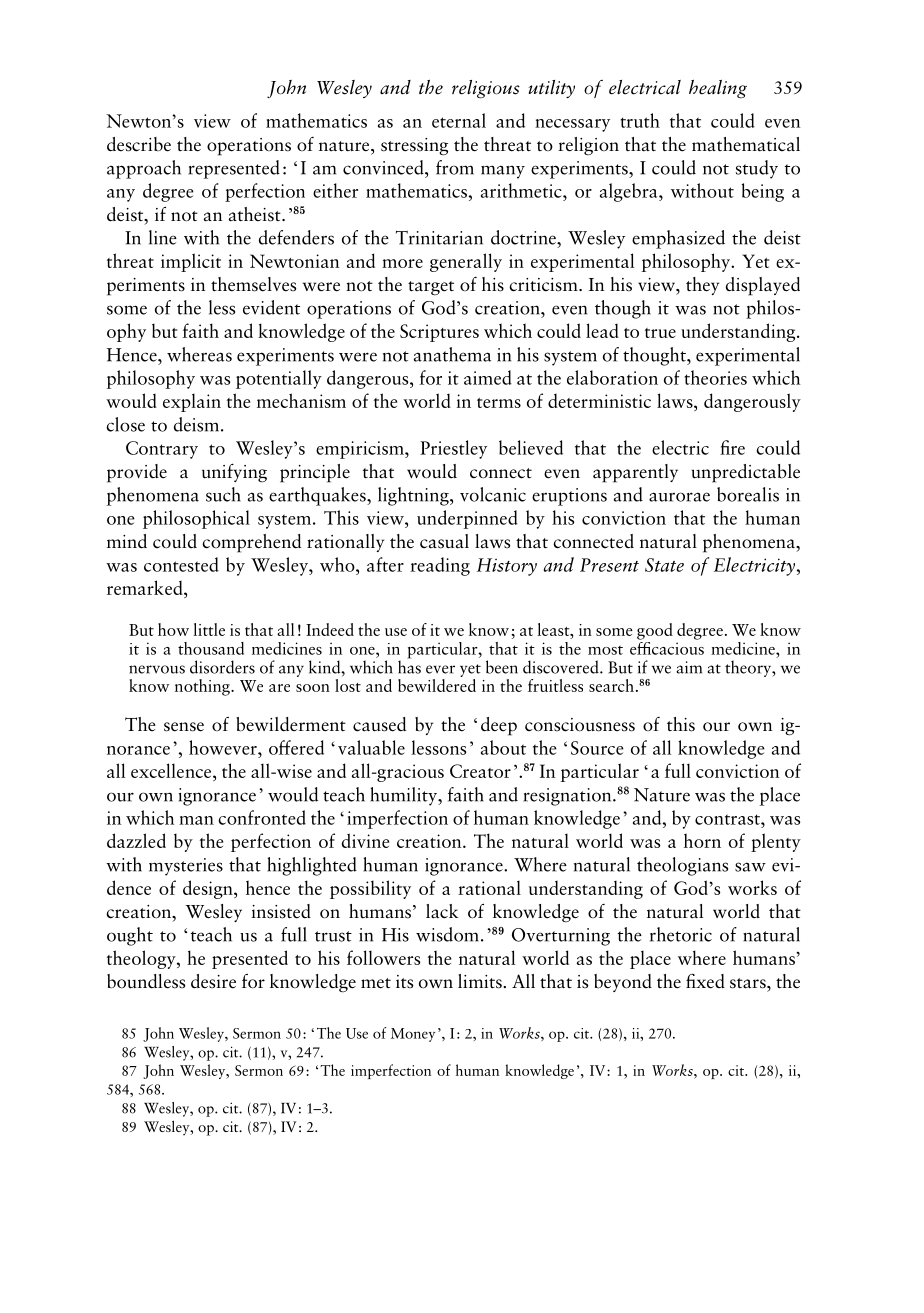  Describe the element at coordinates (139, 144) in the screenshot. I see `describe` at that location.
